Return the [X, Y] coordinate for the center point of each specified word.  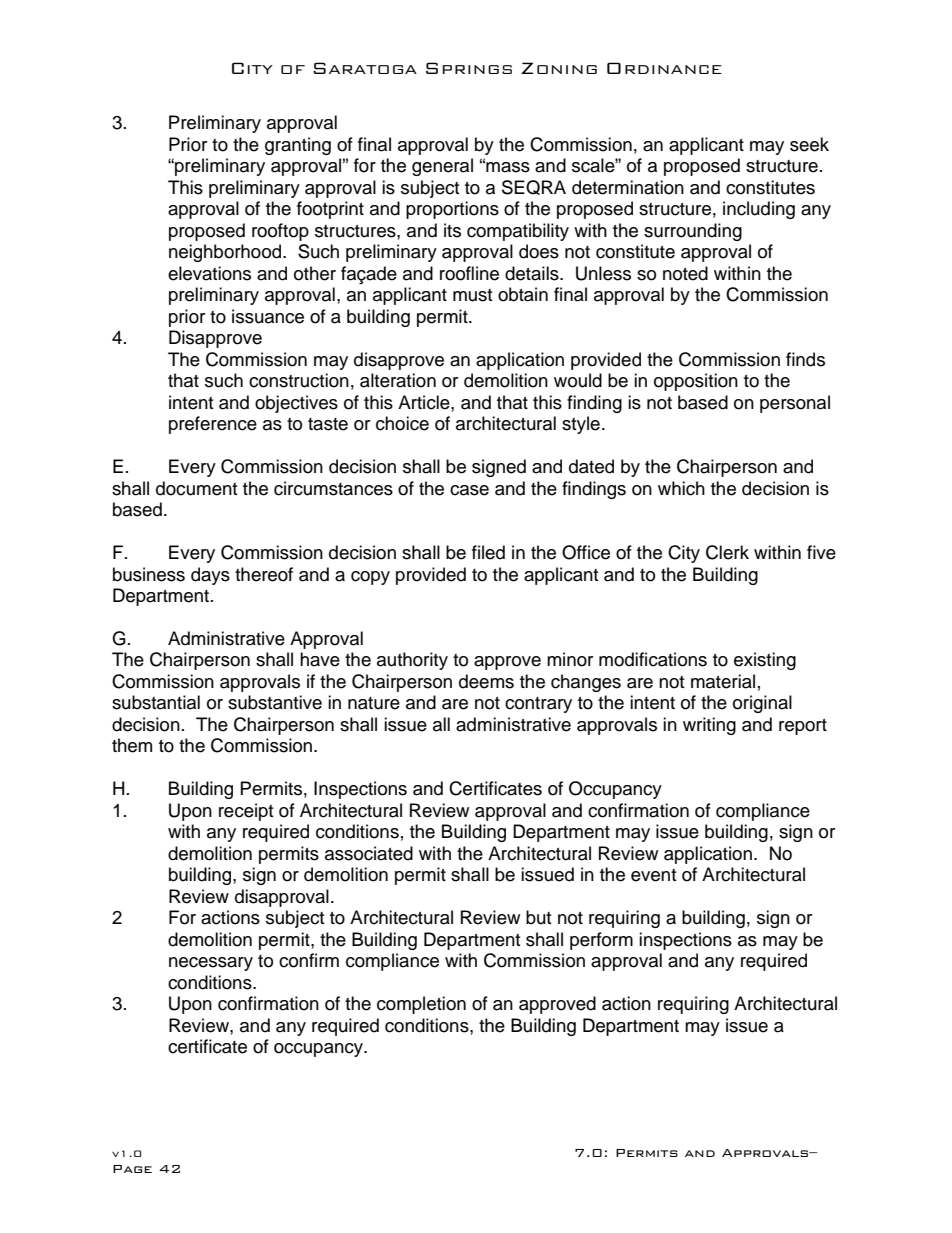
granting [298, 146]
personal [795, 404]
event [653, 875]
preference [213, 425]
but [538, 917]
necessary [211, 964]
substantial [156, 702]
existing [765, 661]
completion [421, 1005]
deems [486, 681]
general [442, 167]
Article [425, 402]
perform [601, 941]
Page [132, 1169]
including [759, 210]
